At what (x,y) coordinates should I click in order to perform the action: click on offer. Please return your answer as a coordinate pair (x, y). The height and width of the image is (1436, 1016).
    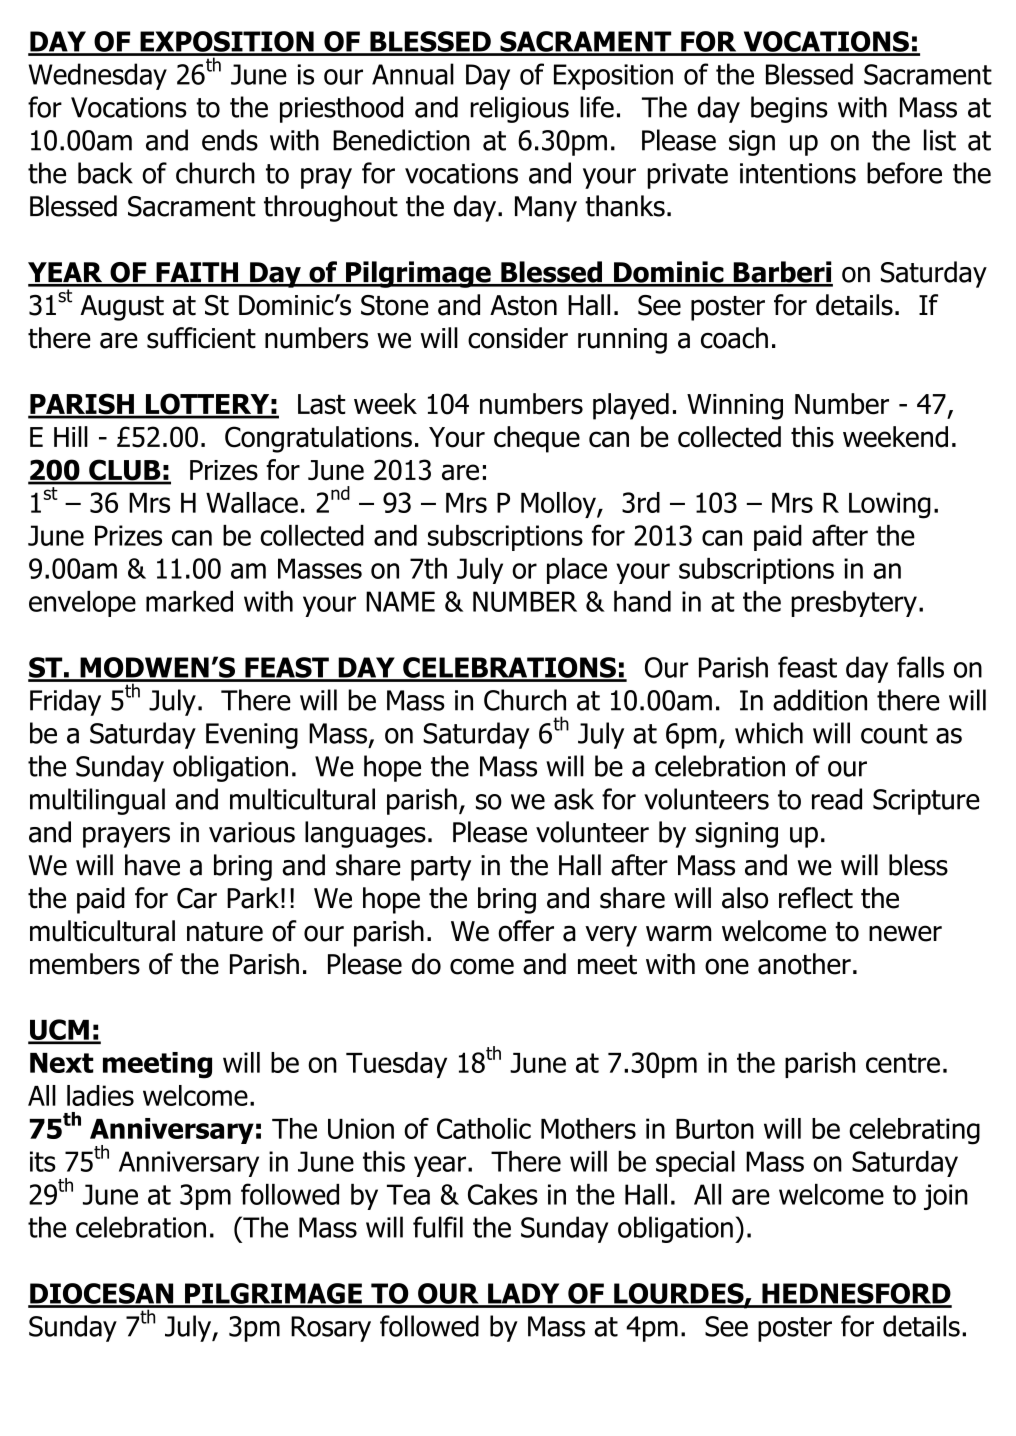
    Looking at the image, I should click on (526, 931).
